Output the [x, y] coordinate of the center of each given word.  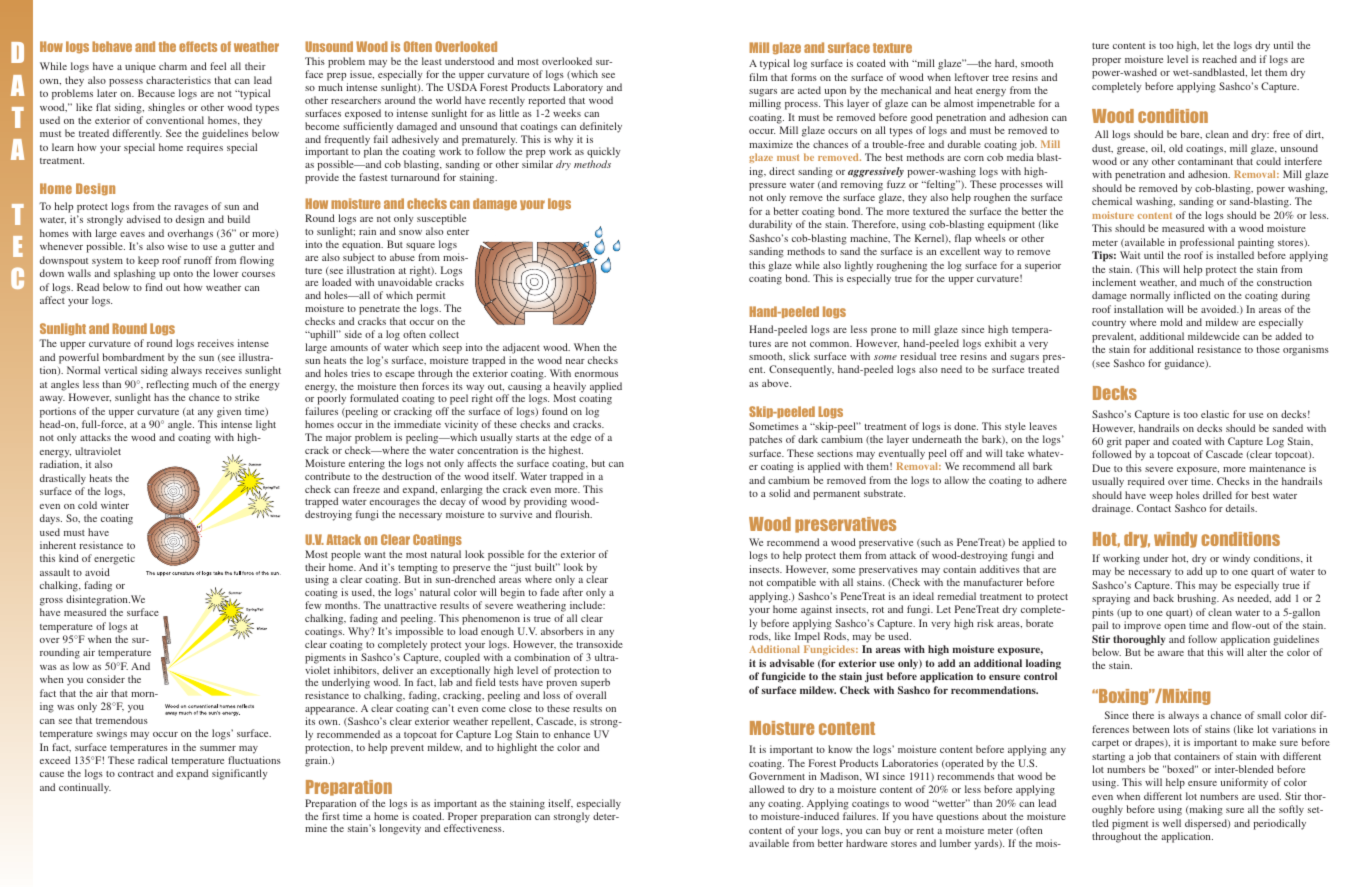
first [331, 816]
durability [770, 225]
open [1175, 628]
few [313, 605]
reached [1220, 59]
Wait [1130, 255]
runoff [198, 260]
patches [765, 440]
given [229, 412]
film [758, 77]
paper [1137, 444]
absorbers [562, 631]
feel [218, 66]
